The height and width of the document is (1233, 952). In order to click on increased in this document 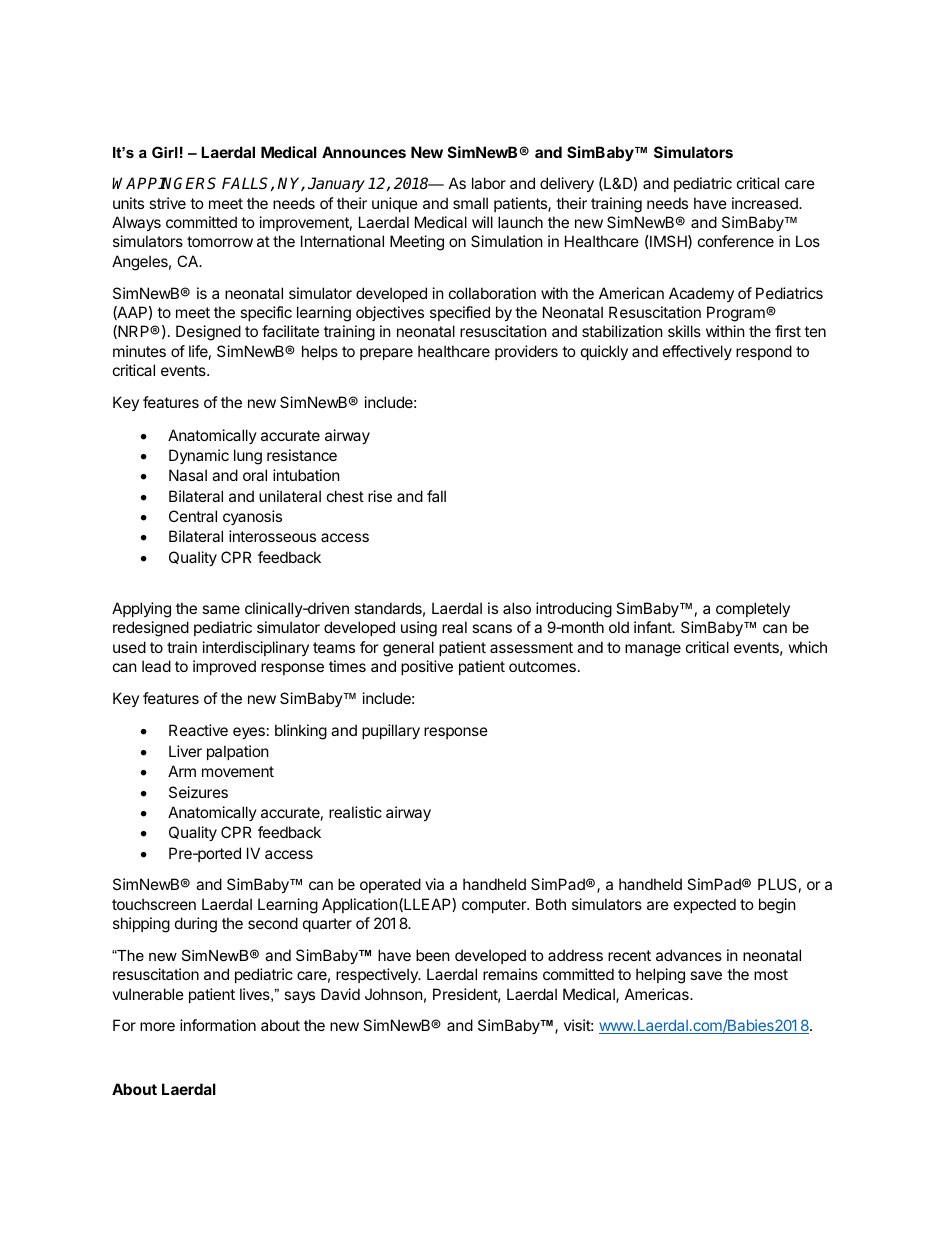, I will do `click(766, 203)`.
